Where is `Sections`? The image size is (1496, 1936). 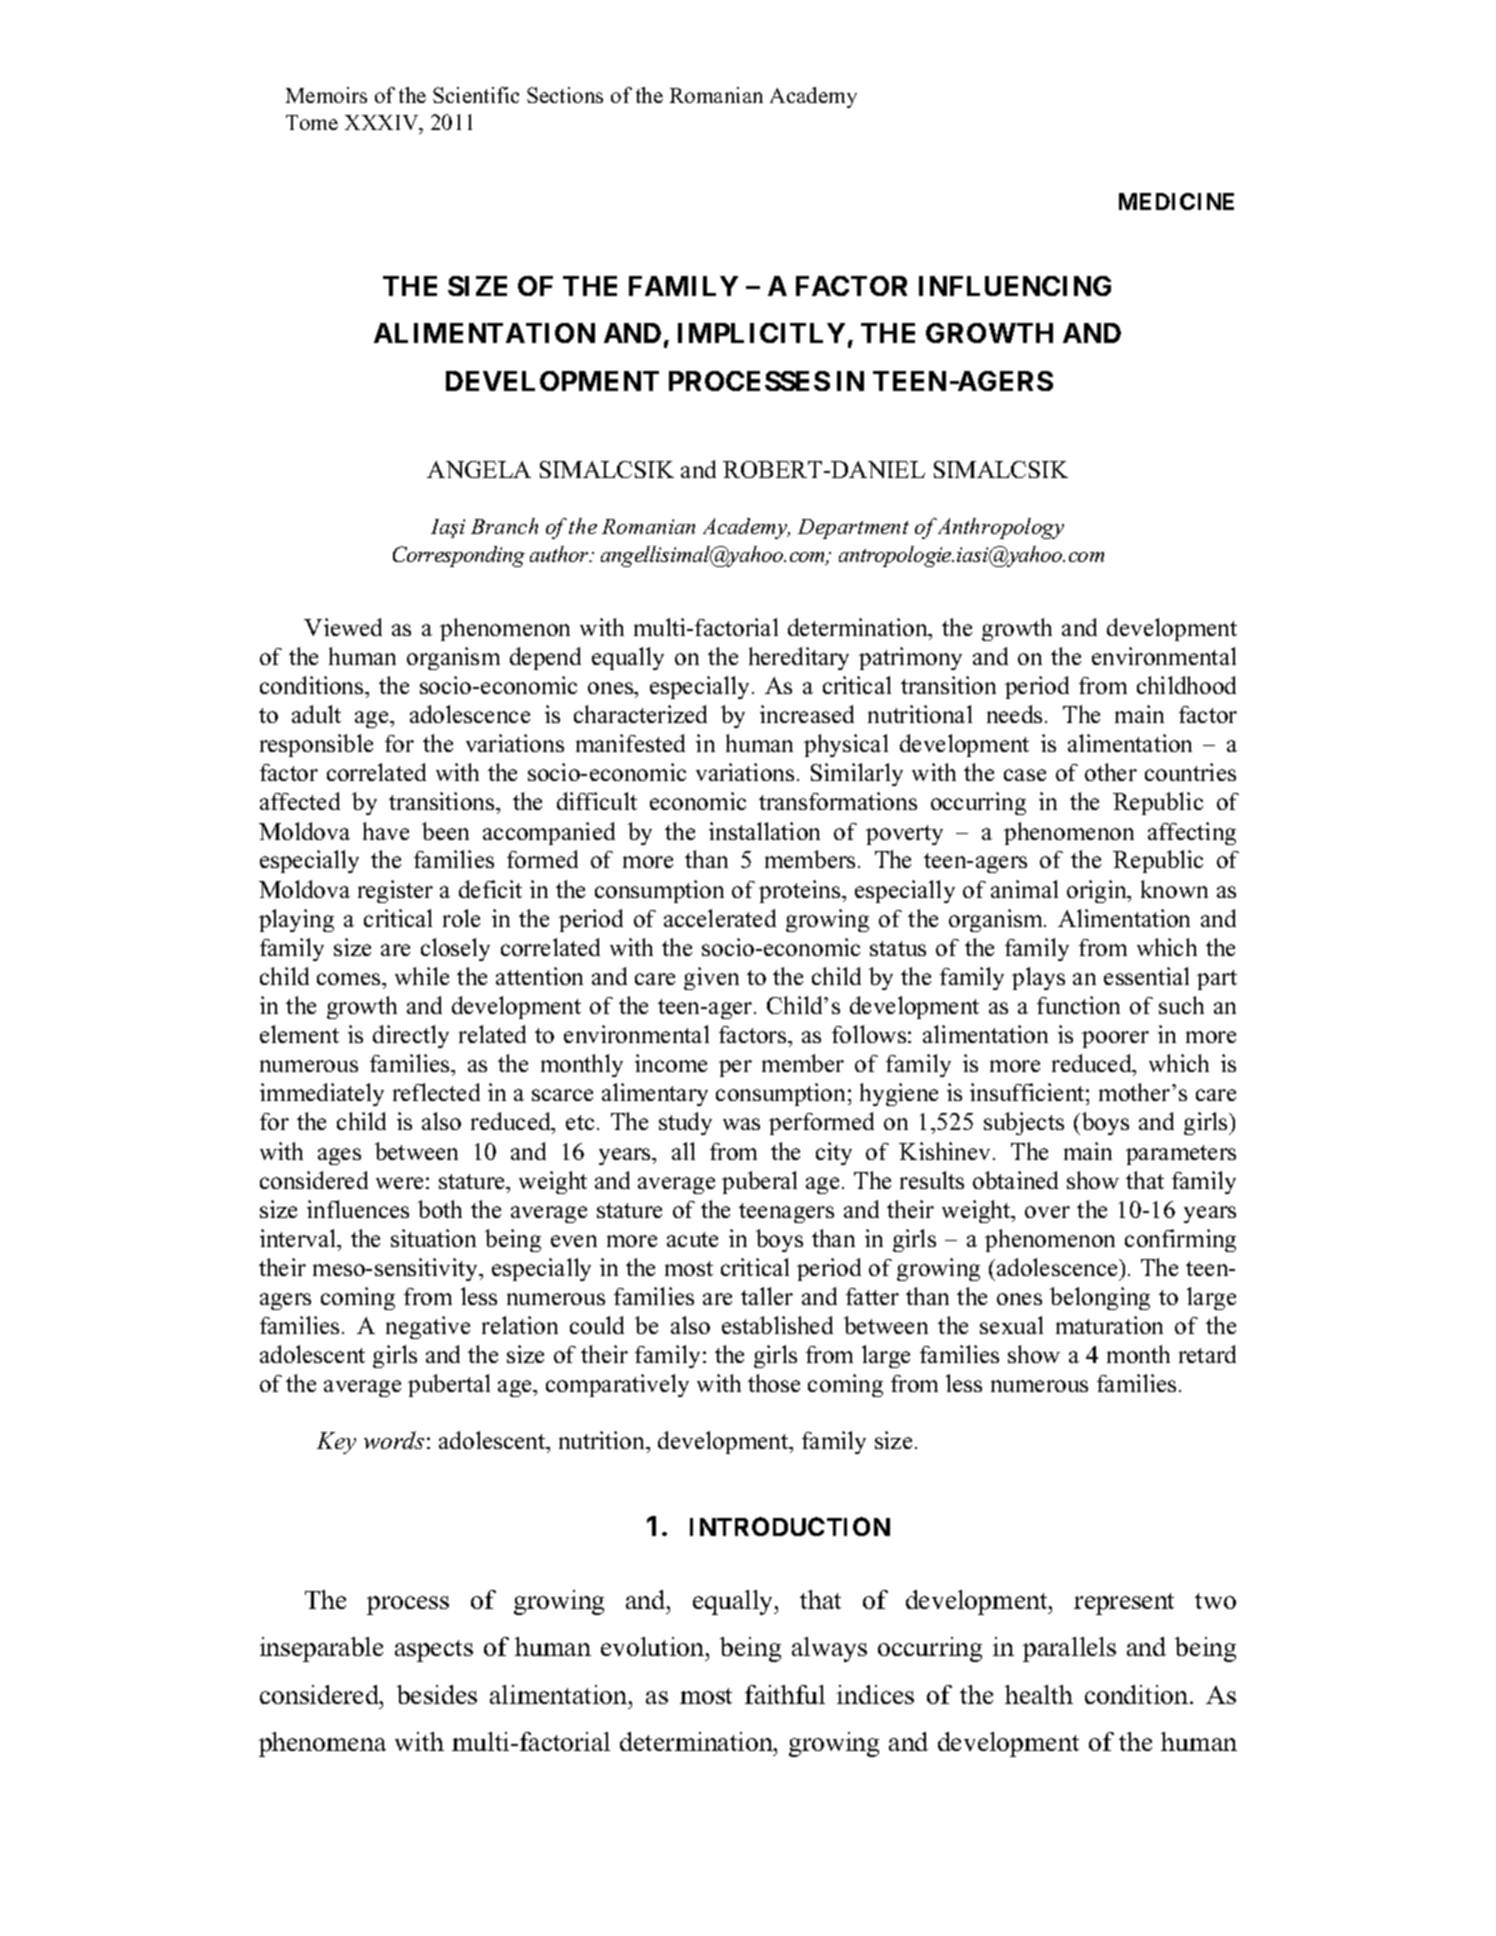
Sections is located at coordinates (565, 95).
